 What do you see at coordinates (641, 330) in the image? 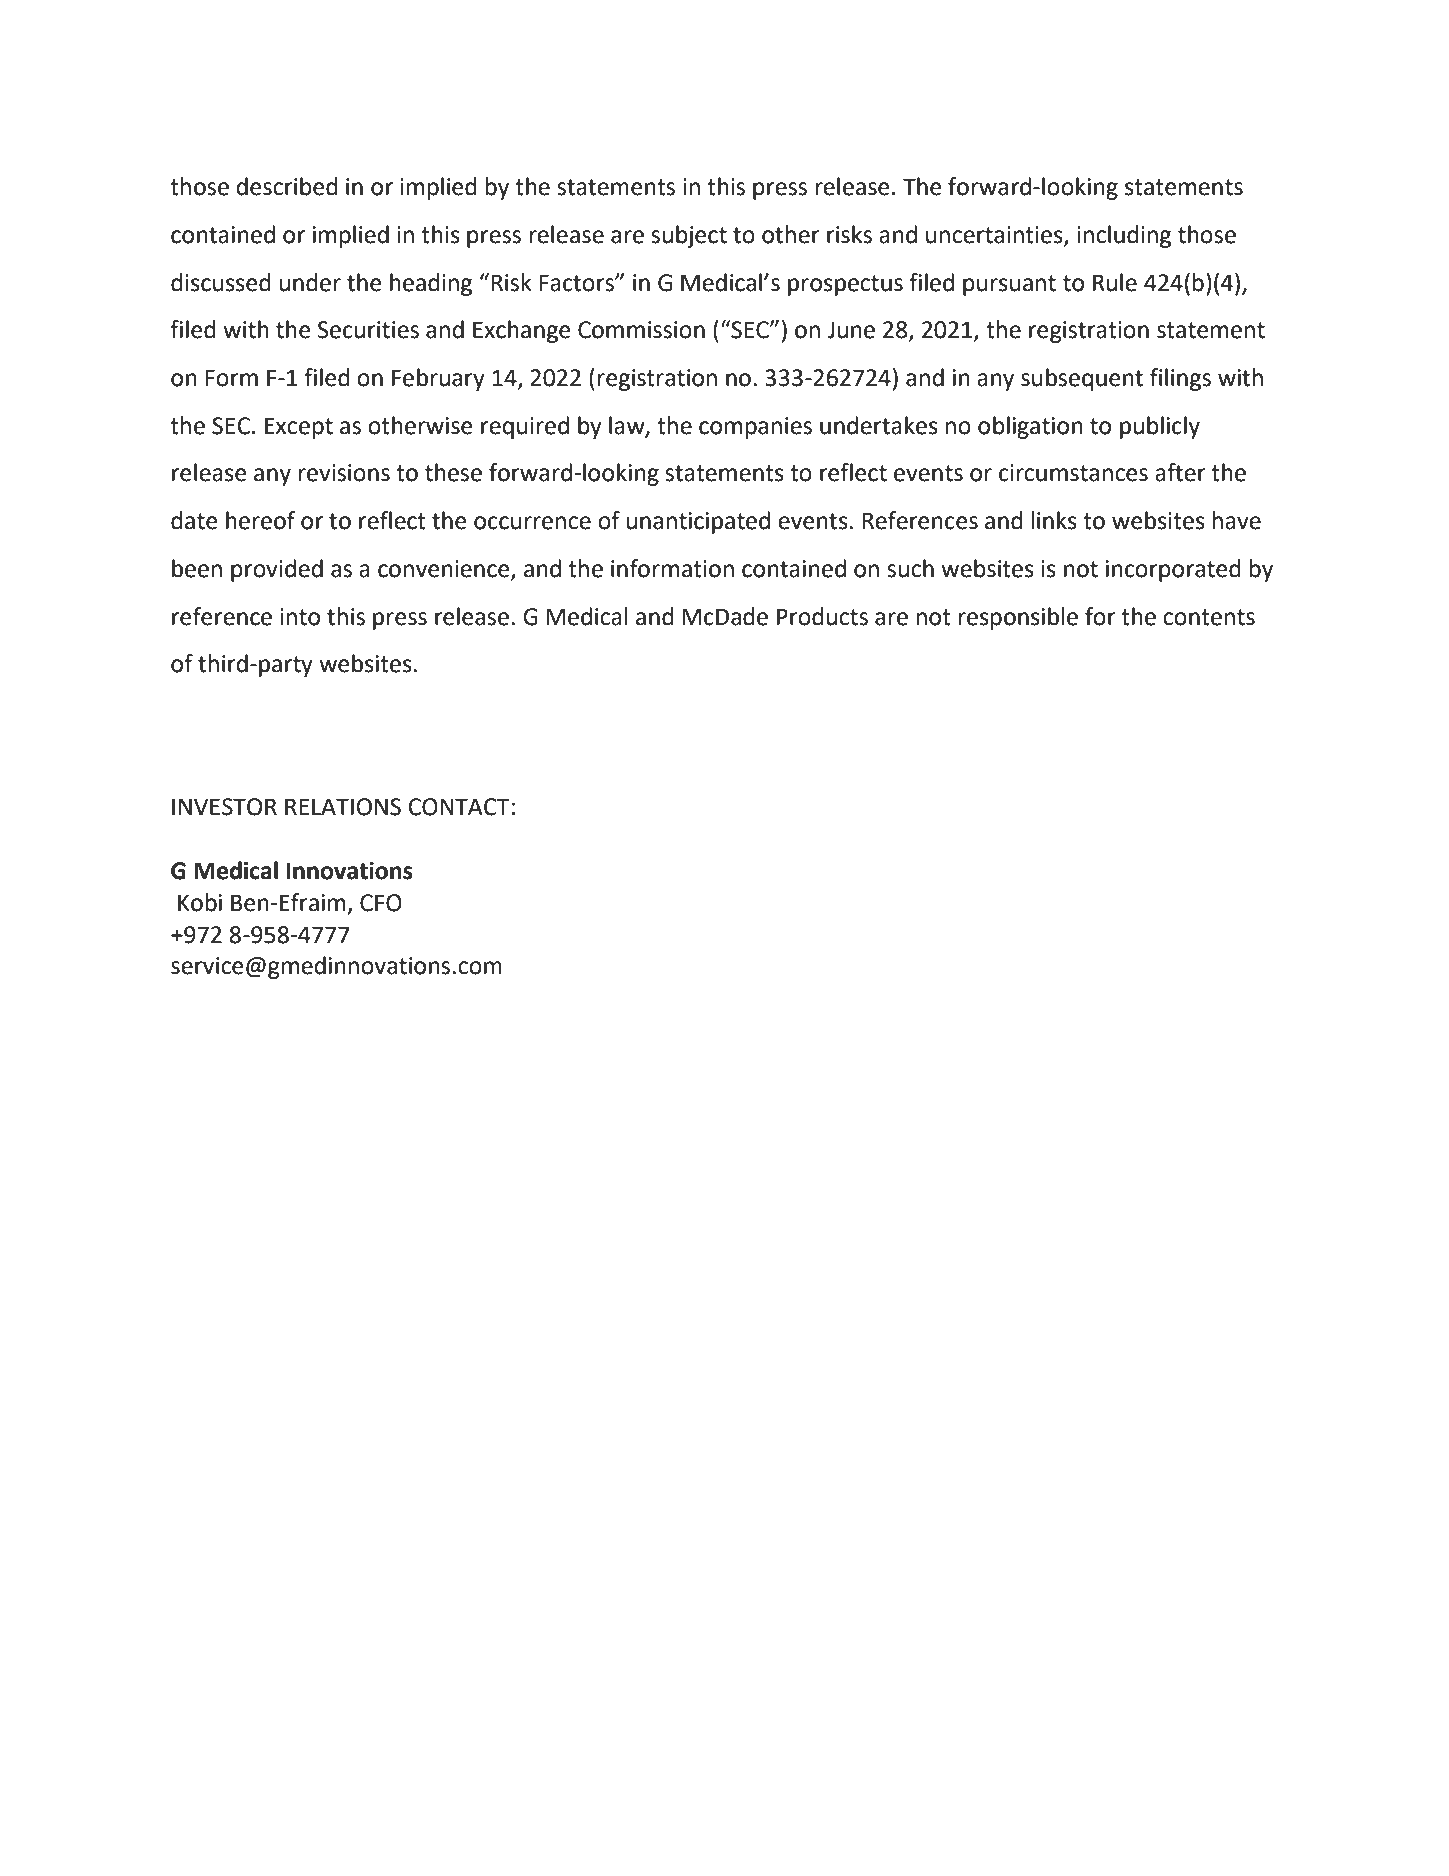
I see `Commission` at bounding box center [641, 330].
